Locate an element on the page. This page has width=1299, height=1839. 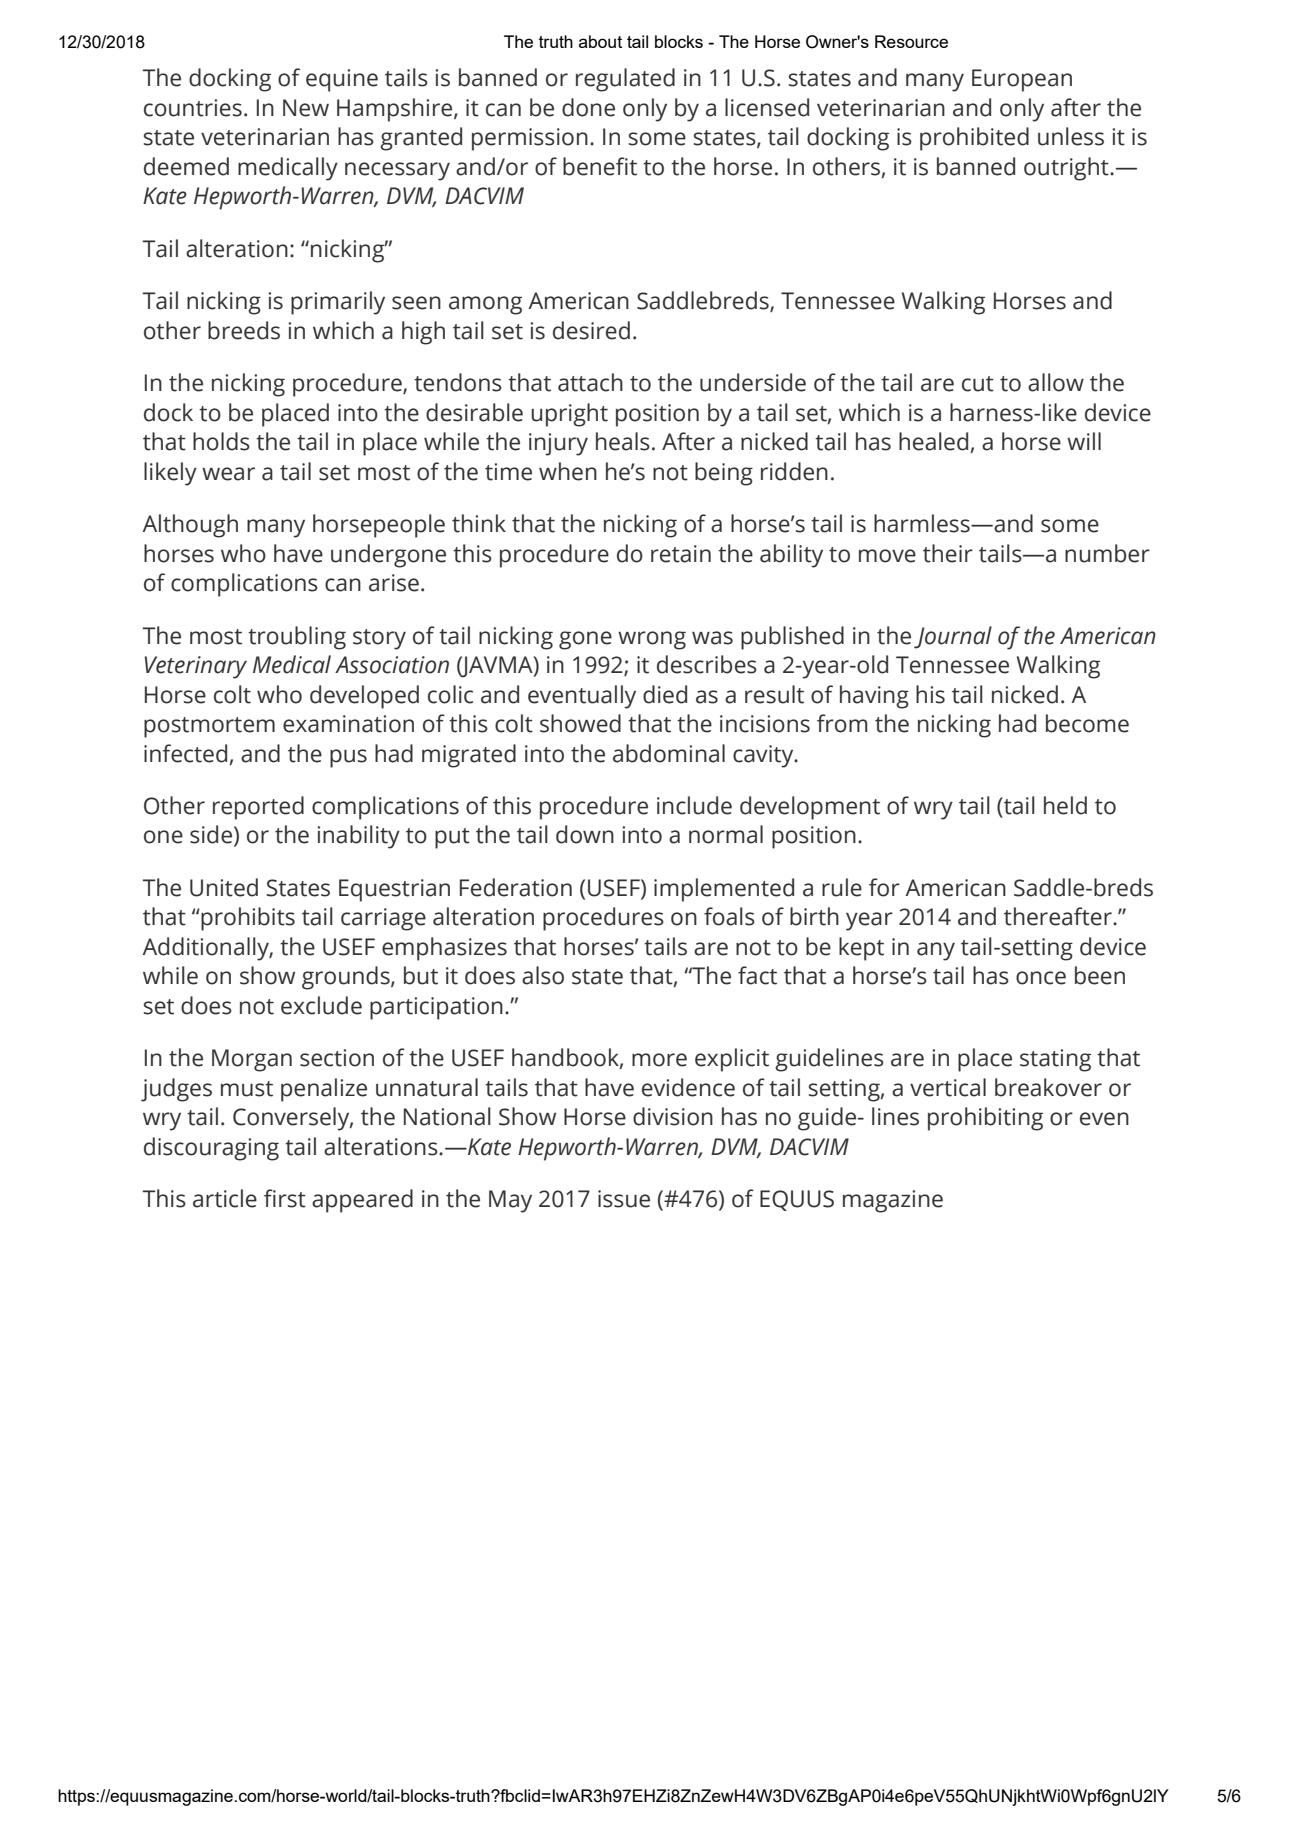
wrong is located at coordinates (652, 640).
